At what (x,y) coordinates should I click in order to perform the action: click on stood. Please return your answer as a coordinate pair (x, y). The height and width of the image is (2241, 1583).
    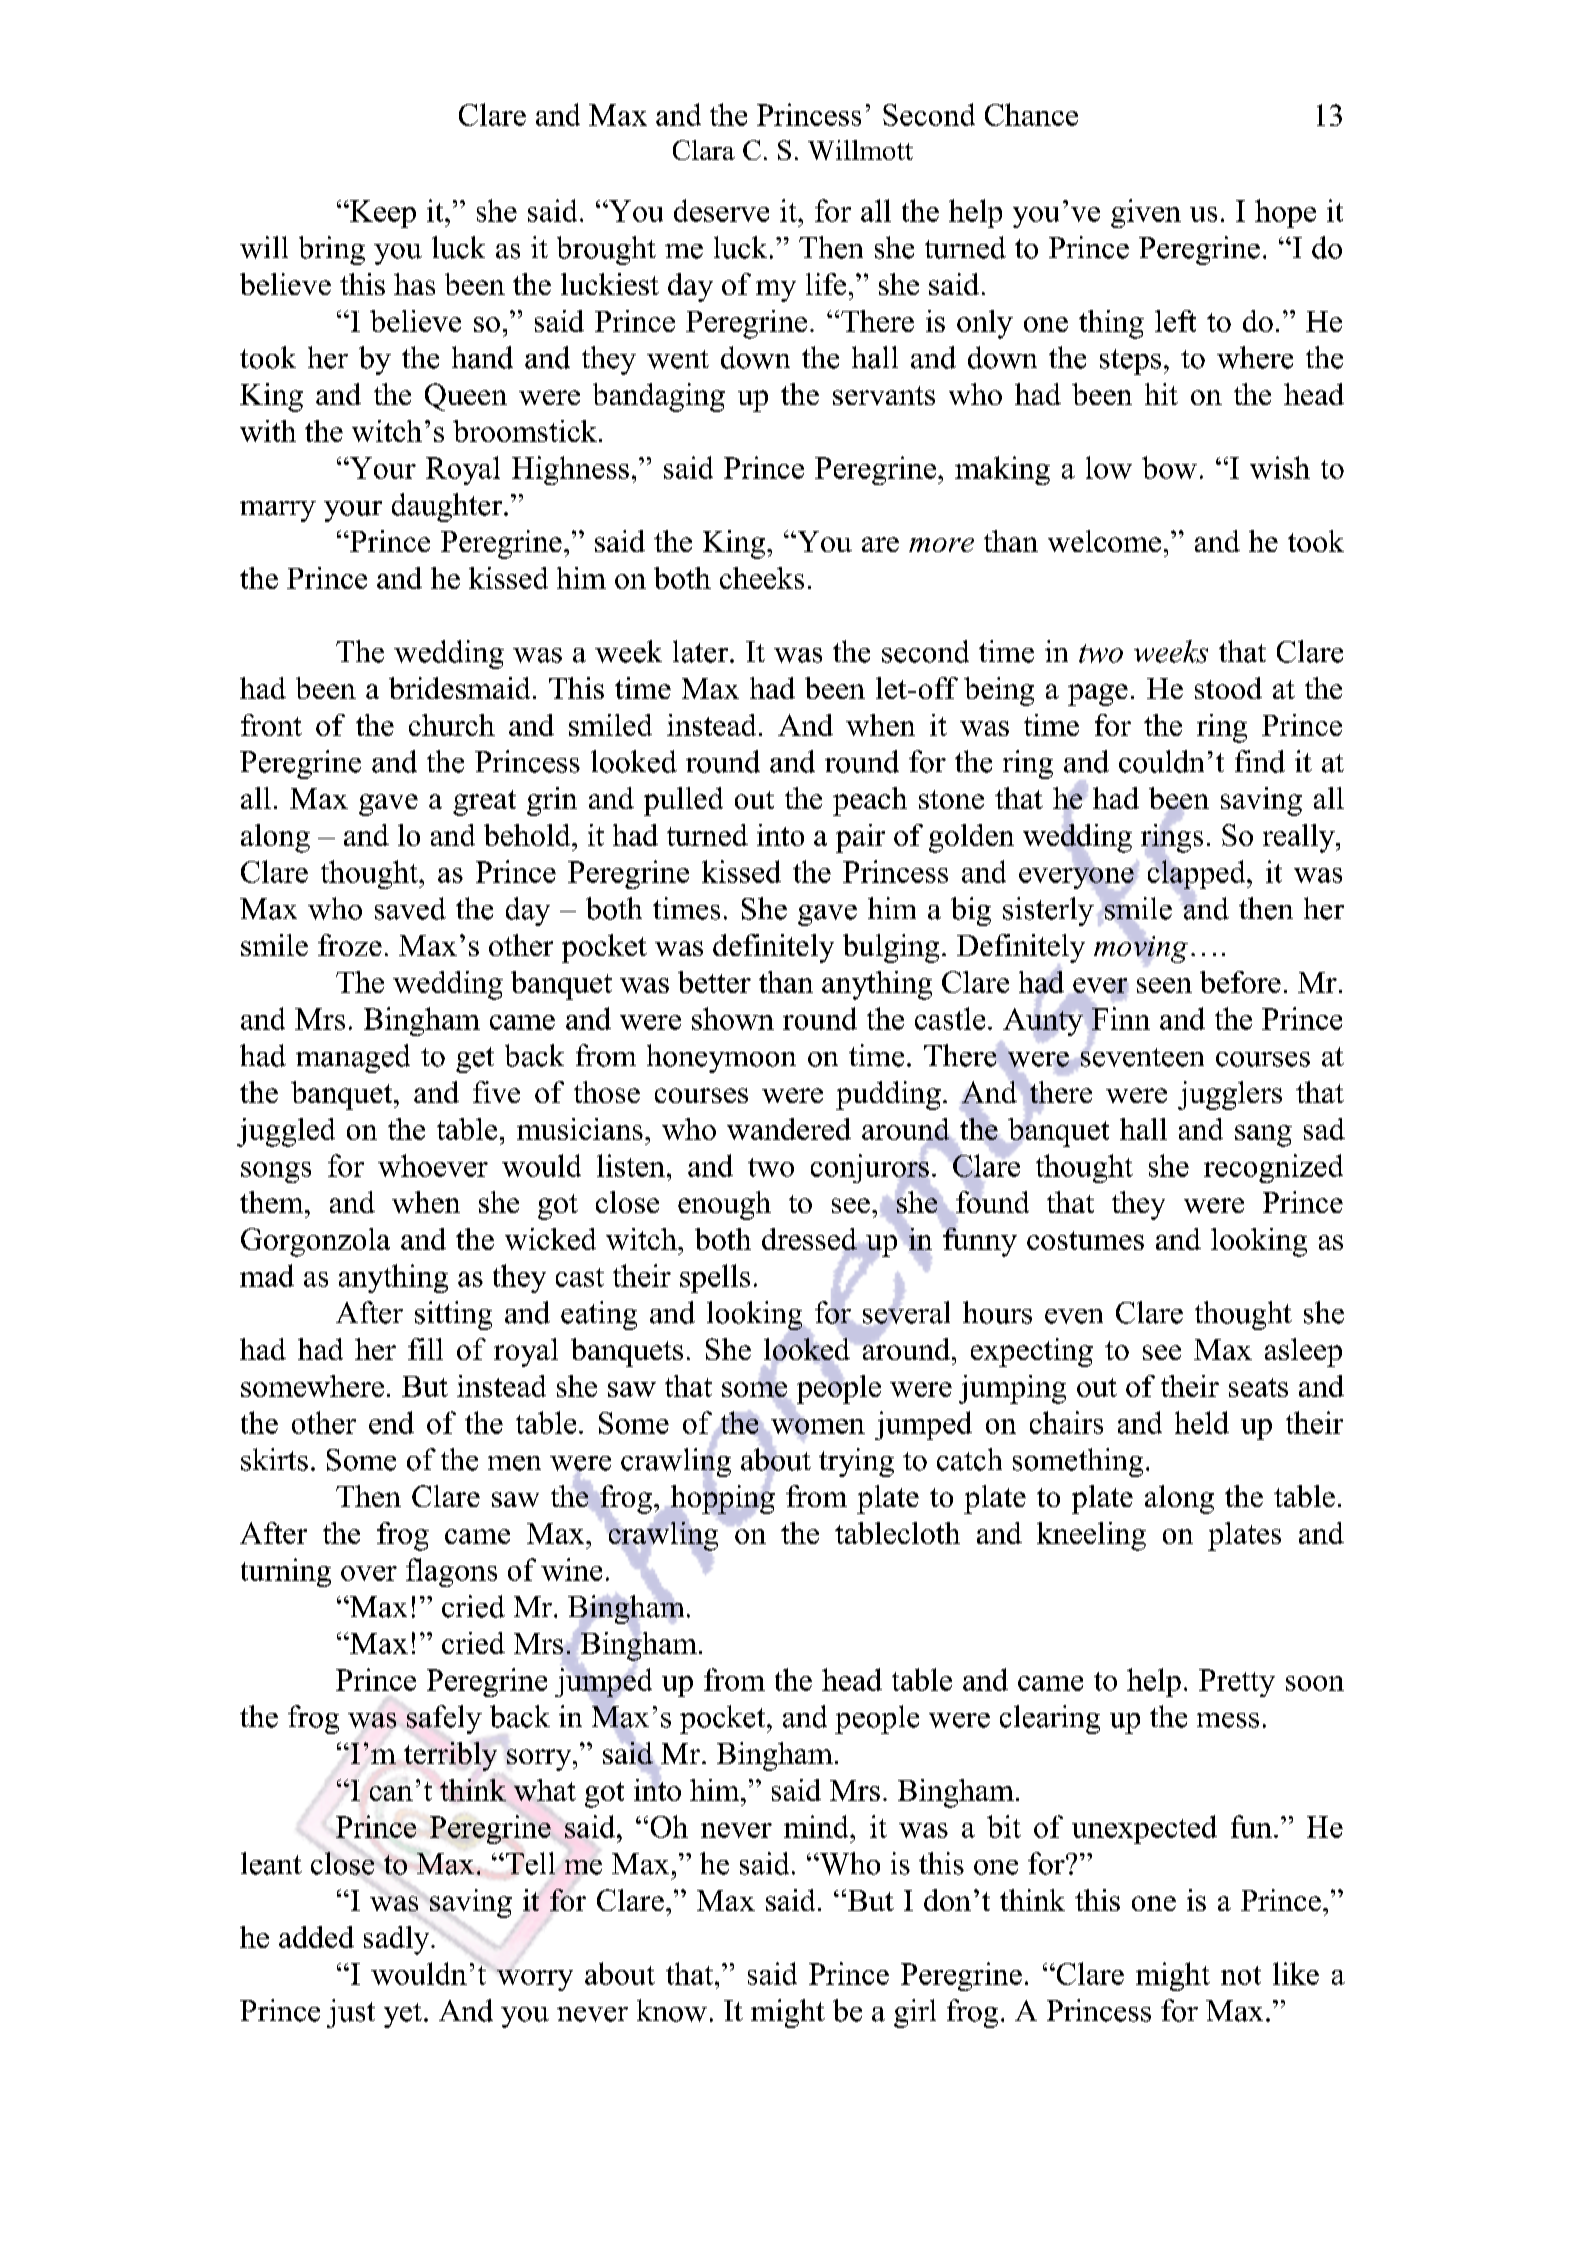
    Looking at the image, I should click on (1228, 688).
